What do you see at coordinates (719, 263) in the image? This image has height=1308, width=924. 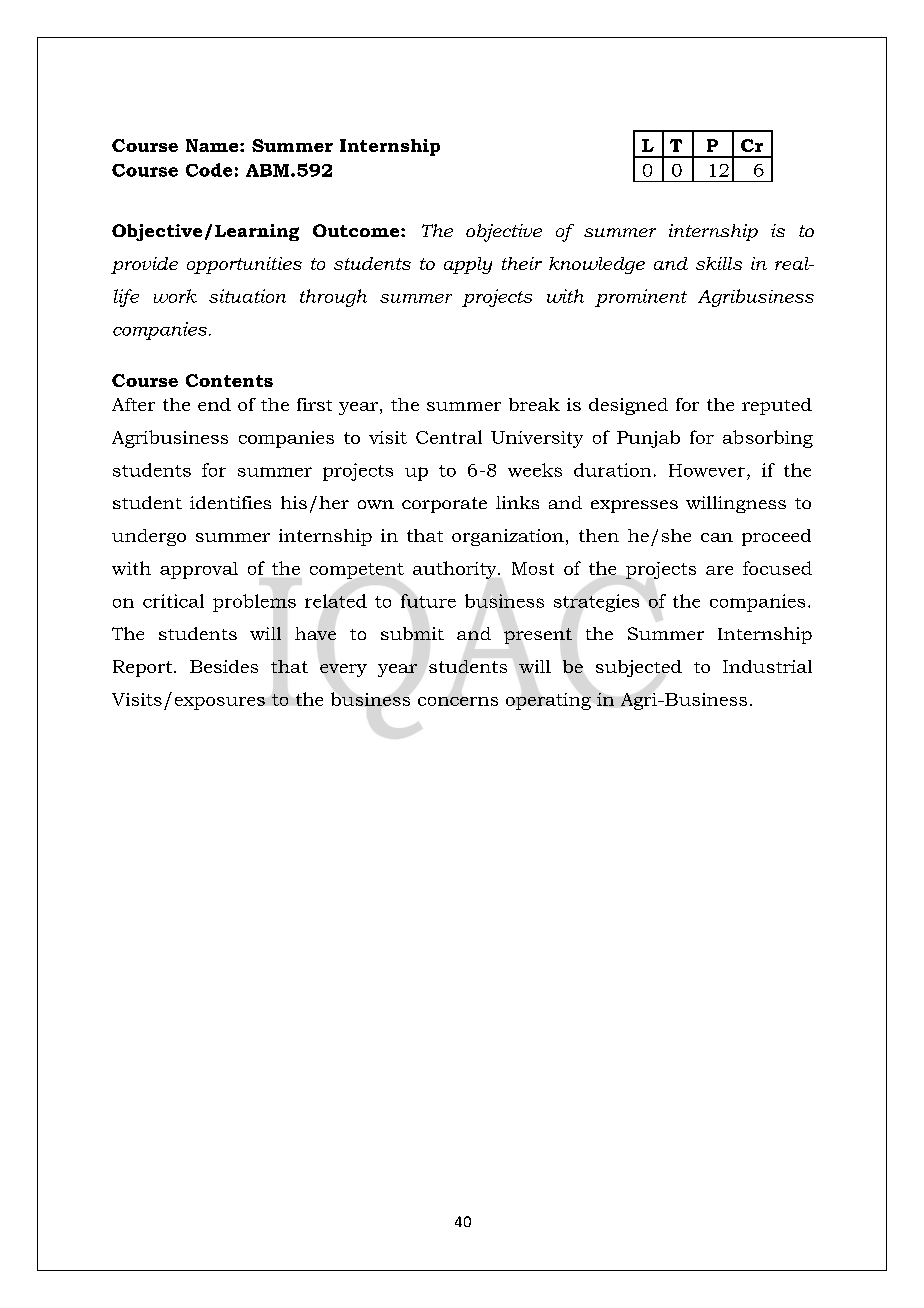 I see `skills` at bounding box center [719, 263].
